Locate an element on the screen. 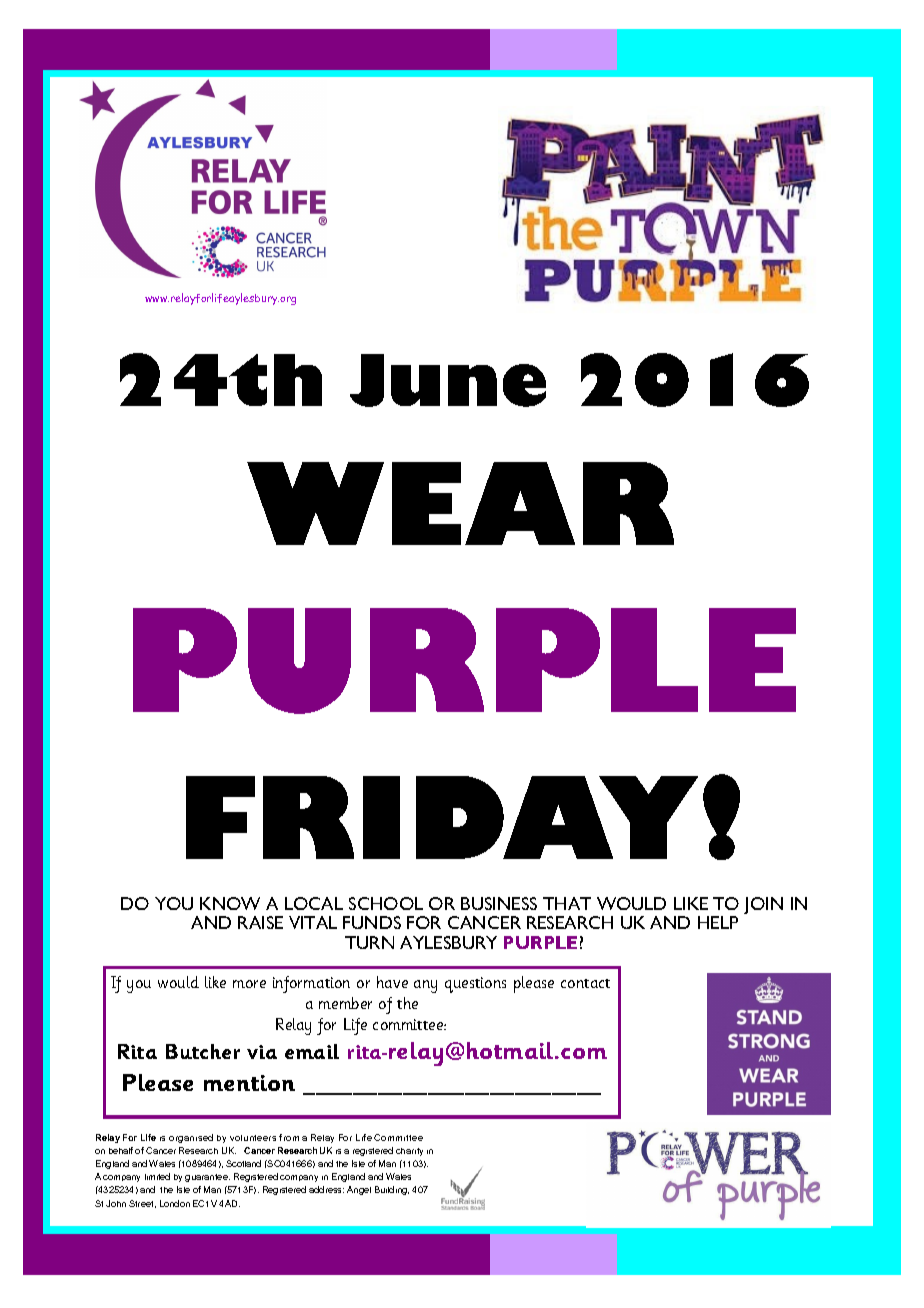 Image resolution: width=924 pixels, height=1308 pixels. guarantee is located at coordinates (207, 1178).
